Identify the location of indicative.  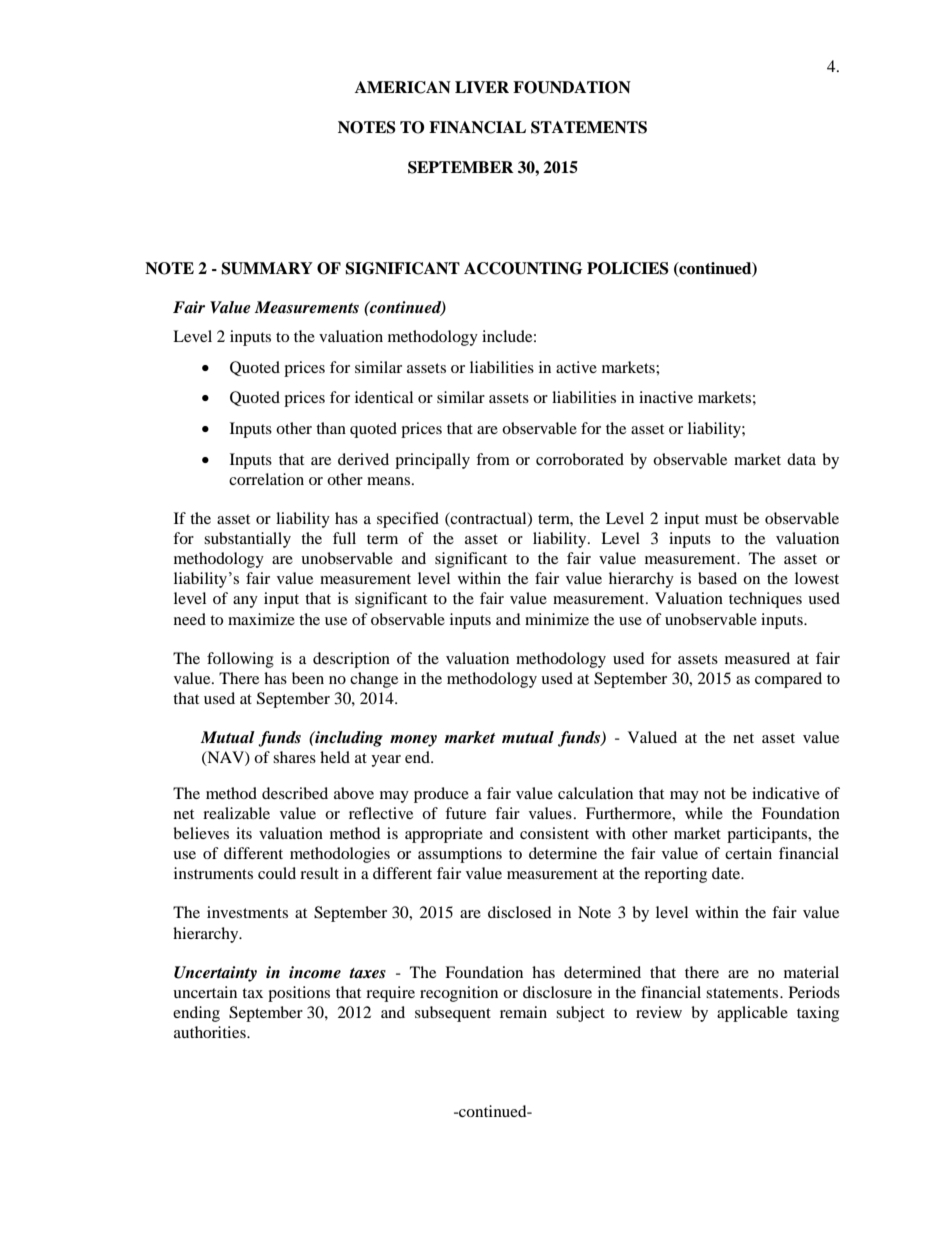
(786, 793).
